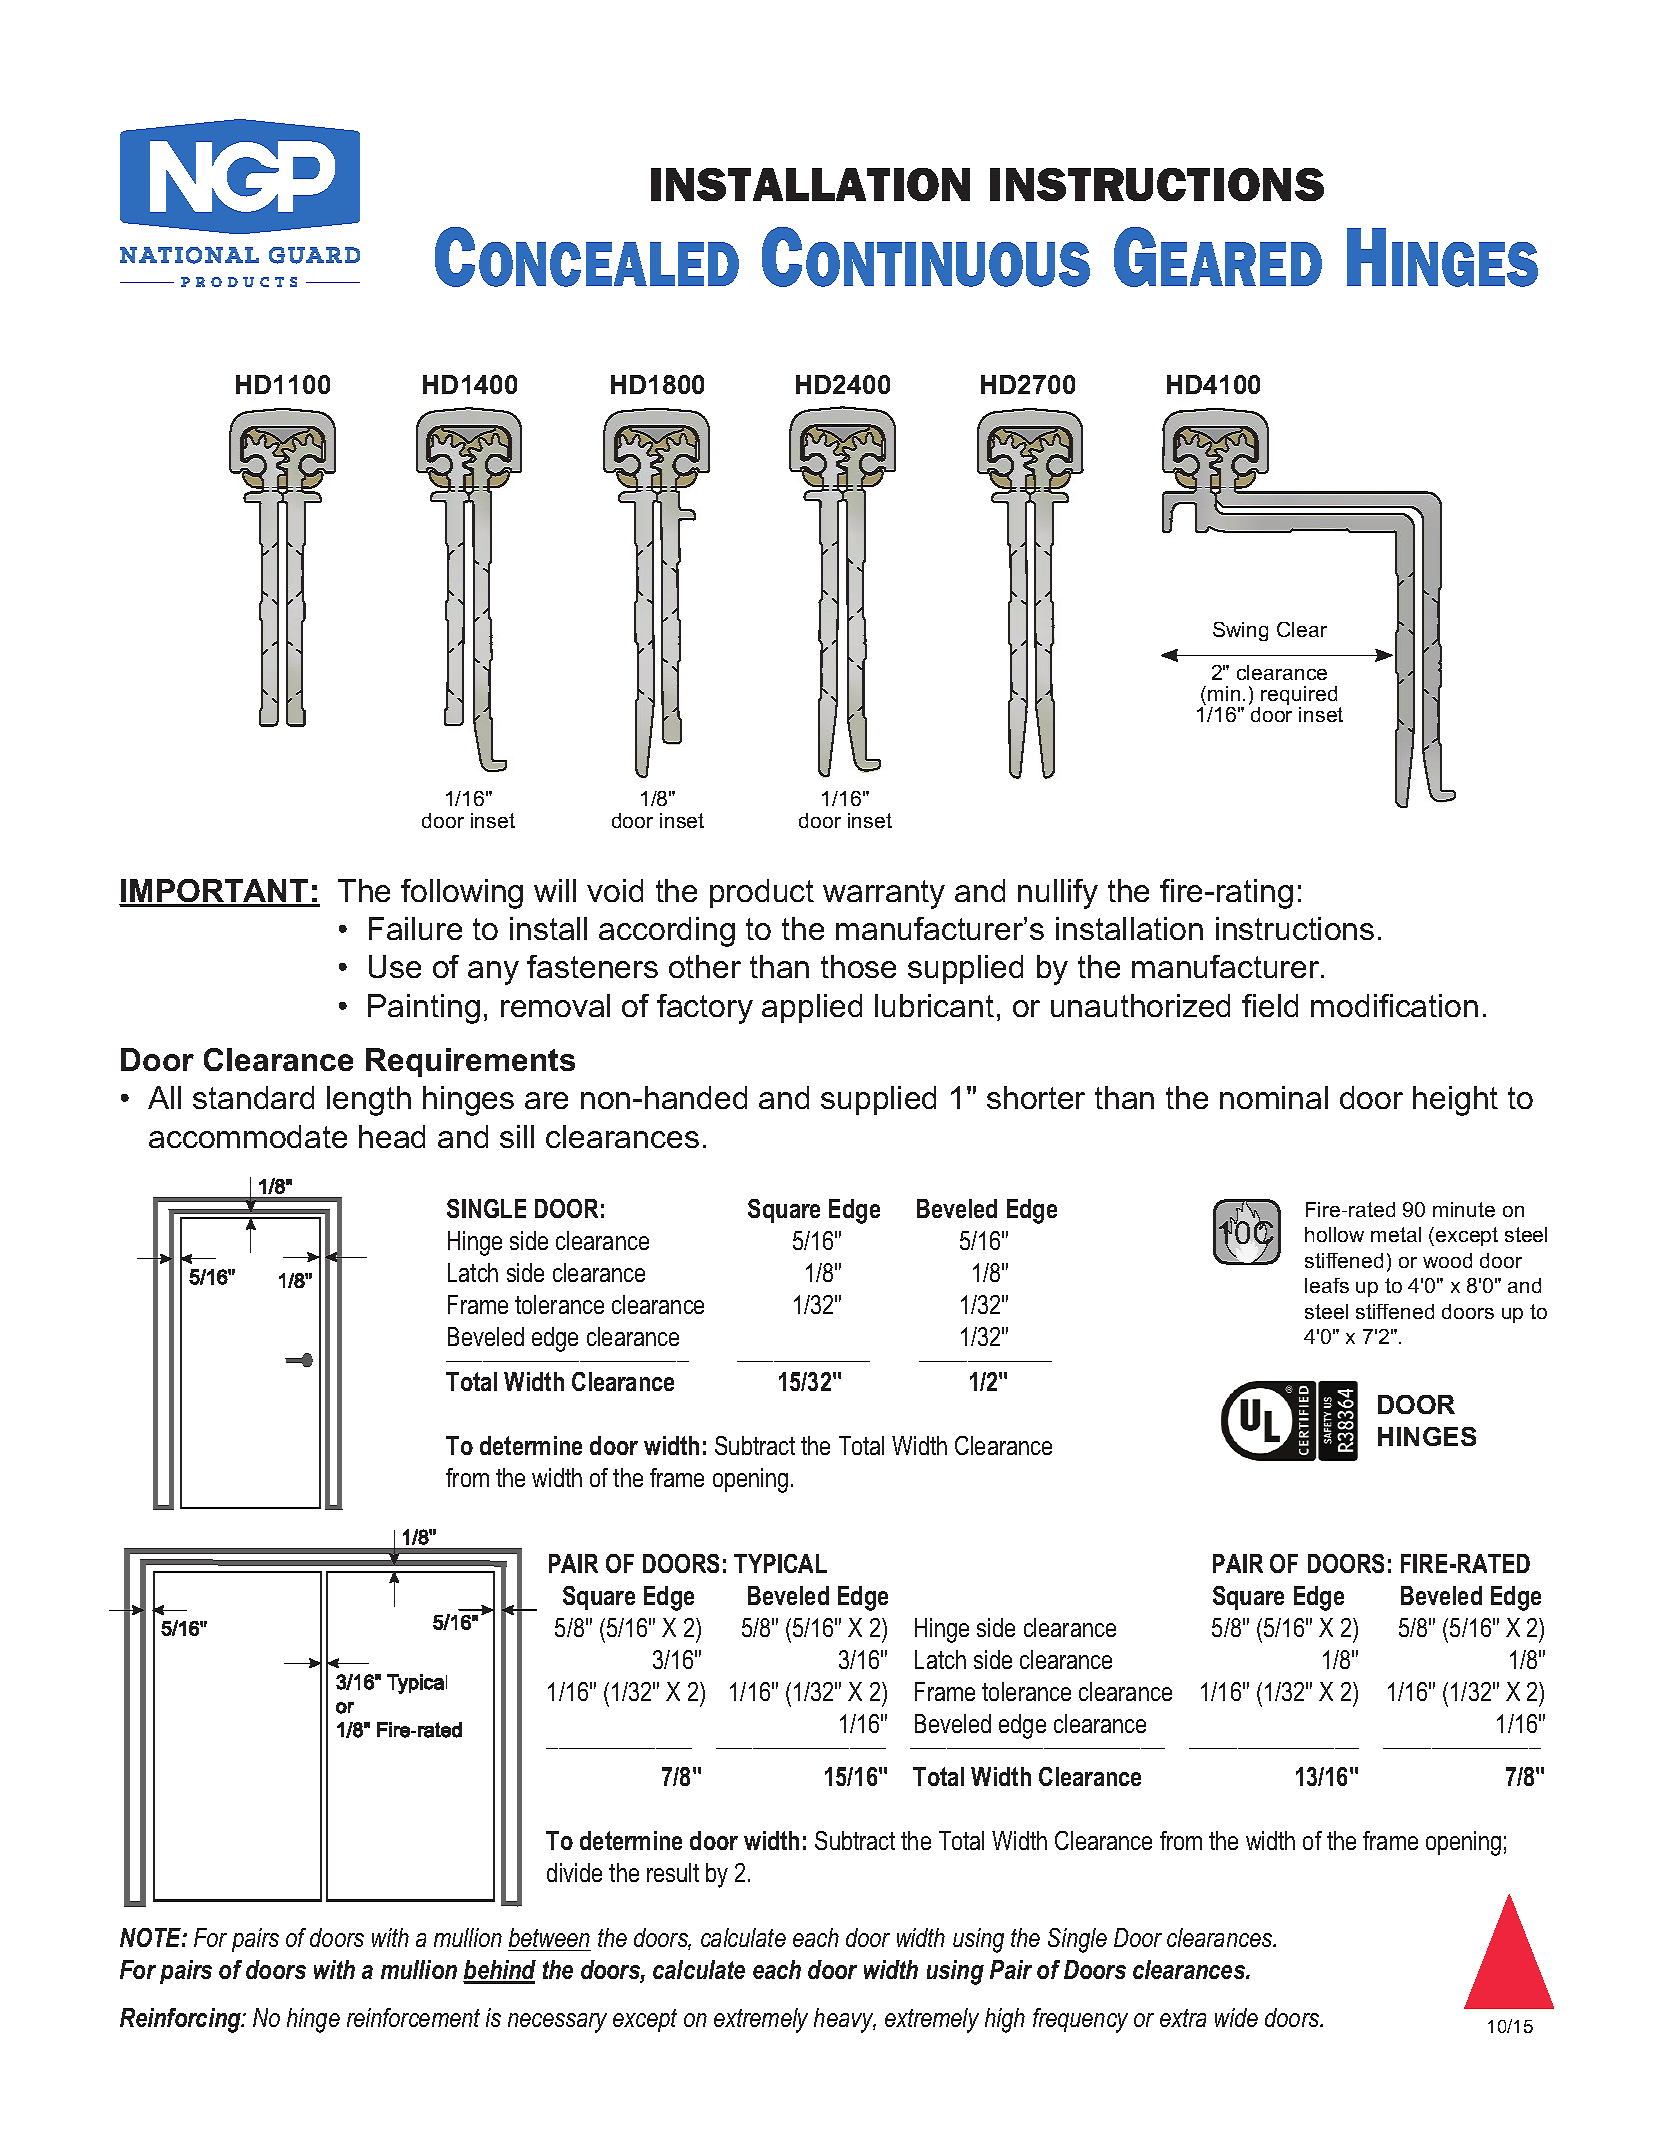 Image resolution: width=1675 pixels, height=2153 pixels. I want to click on following, so click(462, 894).
